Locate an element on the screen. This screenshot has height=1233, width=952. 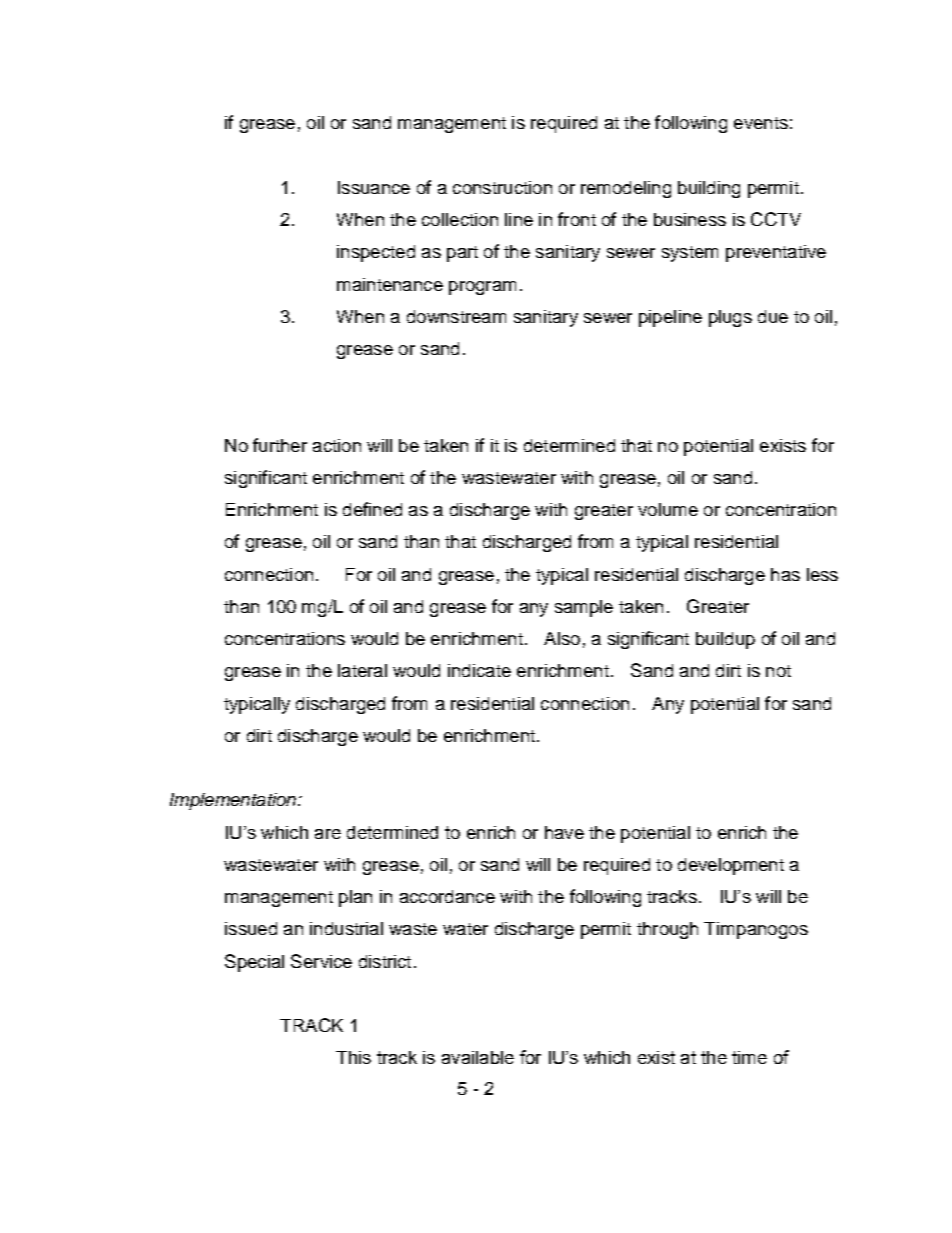
available is located at coordinates (478, 1057).
